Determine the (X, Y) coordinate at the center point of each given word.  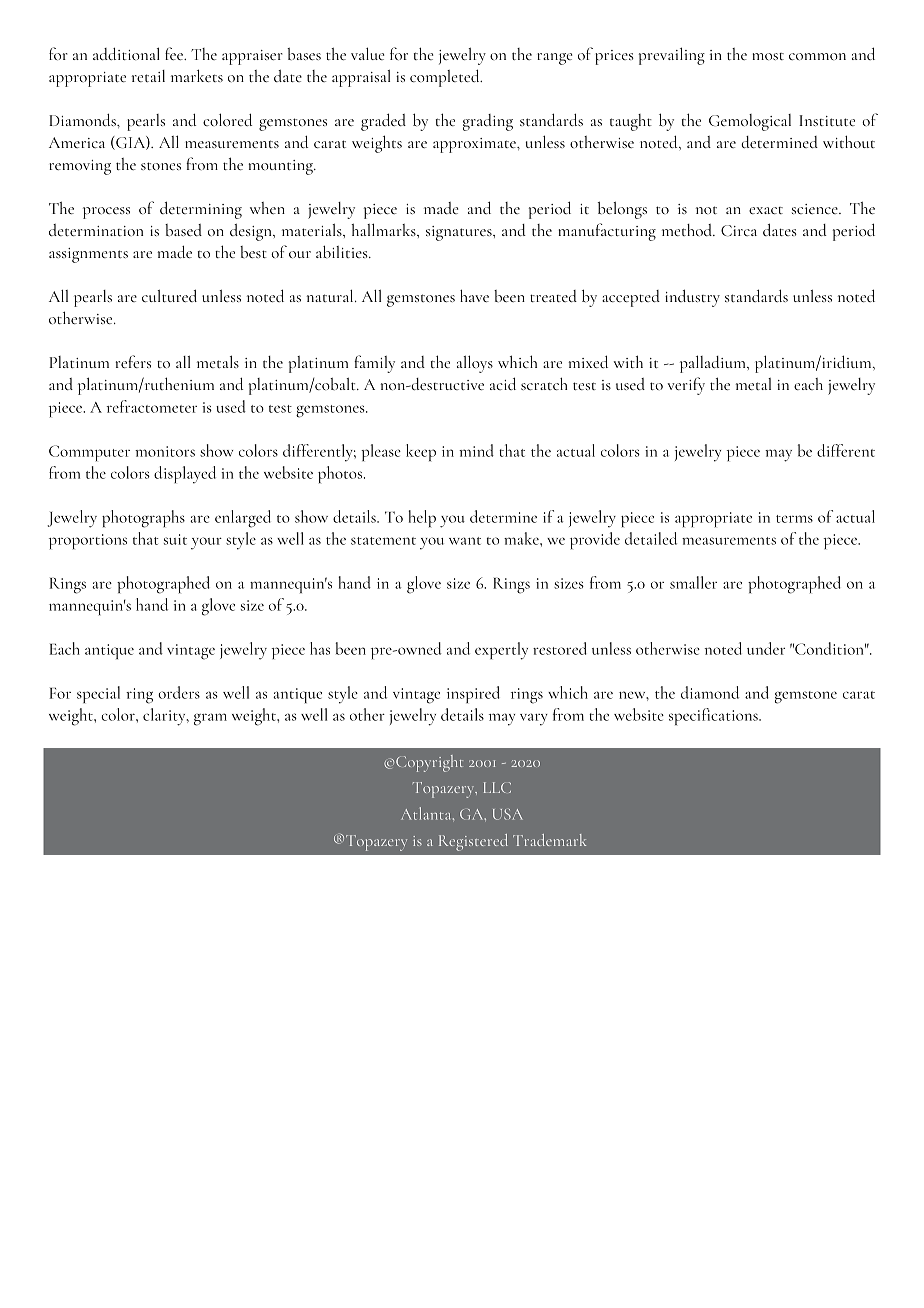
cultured (169, 295)
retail (148, 76)
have (474, 295)
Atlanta (427, 813)
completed (446, 78)
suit (175, 539)
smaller (693, 582)
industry (692, 298)
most (768, 56)
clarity (165, 717)
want (465, 541)
